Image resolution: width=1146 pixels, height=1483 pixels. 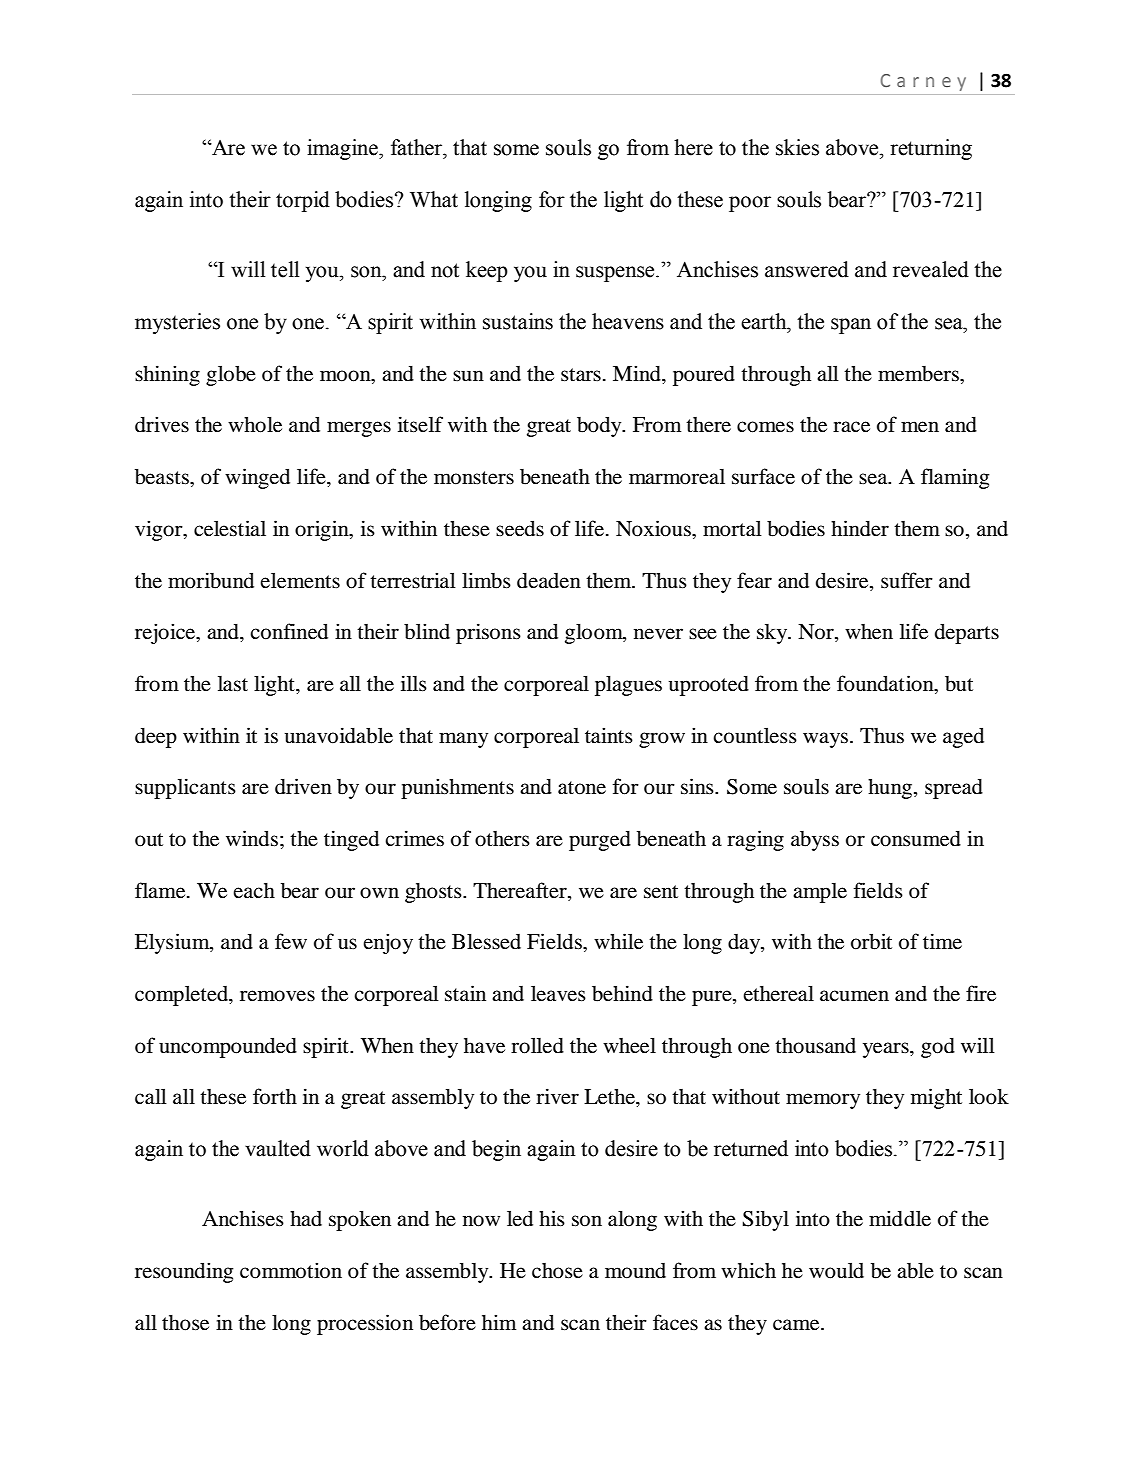 What do you see at coordinates (549, 581) in the screenshot?
I see `deaden` at bounding box center [549, 581].
